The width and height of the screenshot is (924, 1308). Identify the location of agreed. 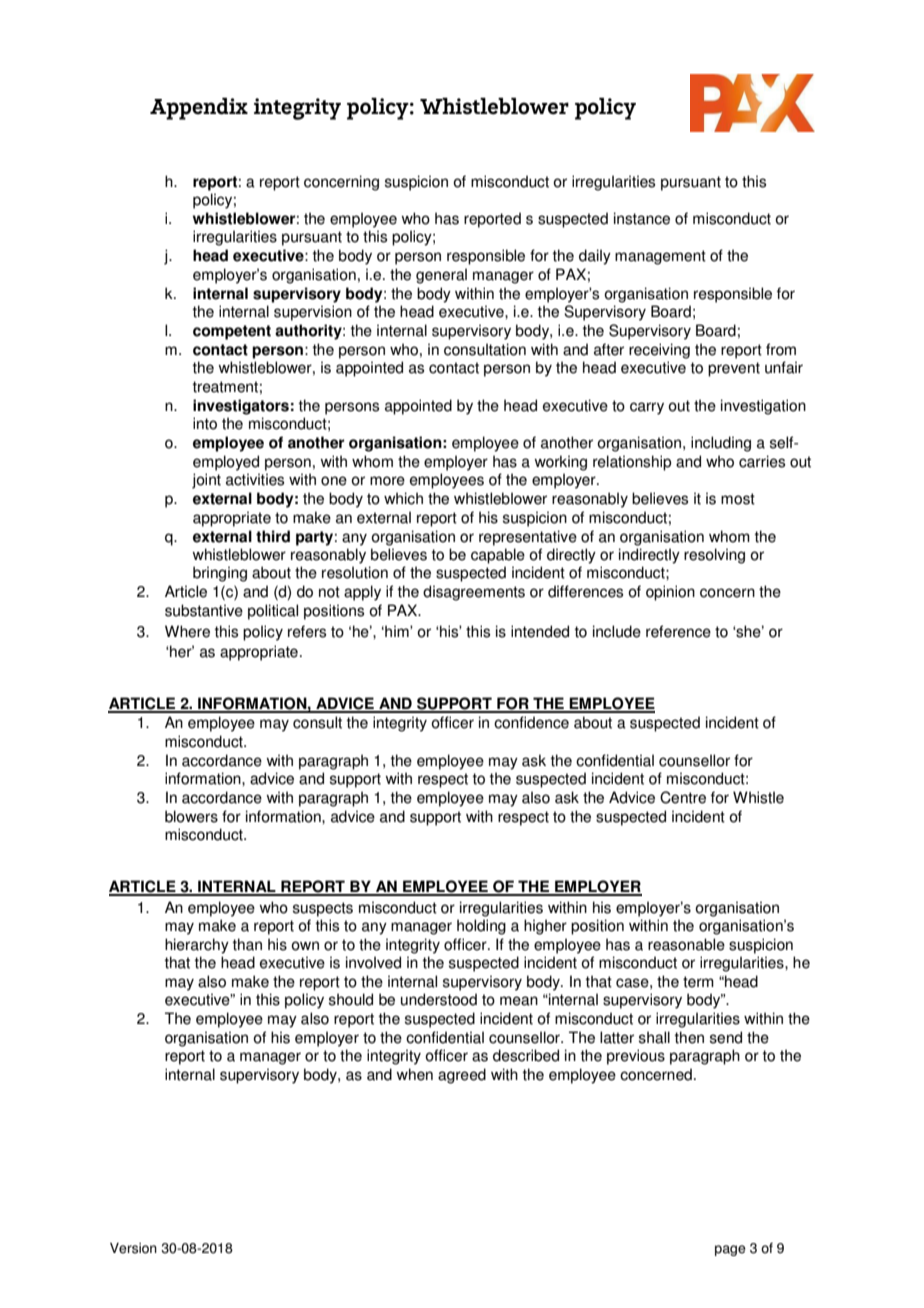
(462, 1076).
